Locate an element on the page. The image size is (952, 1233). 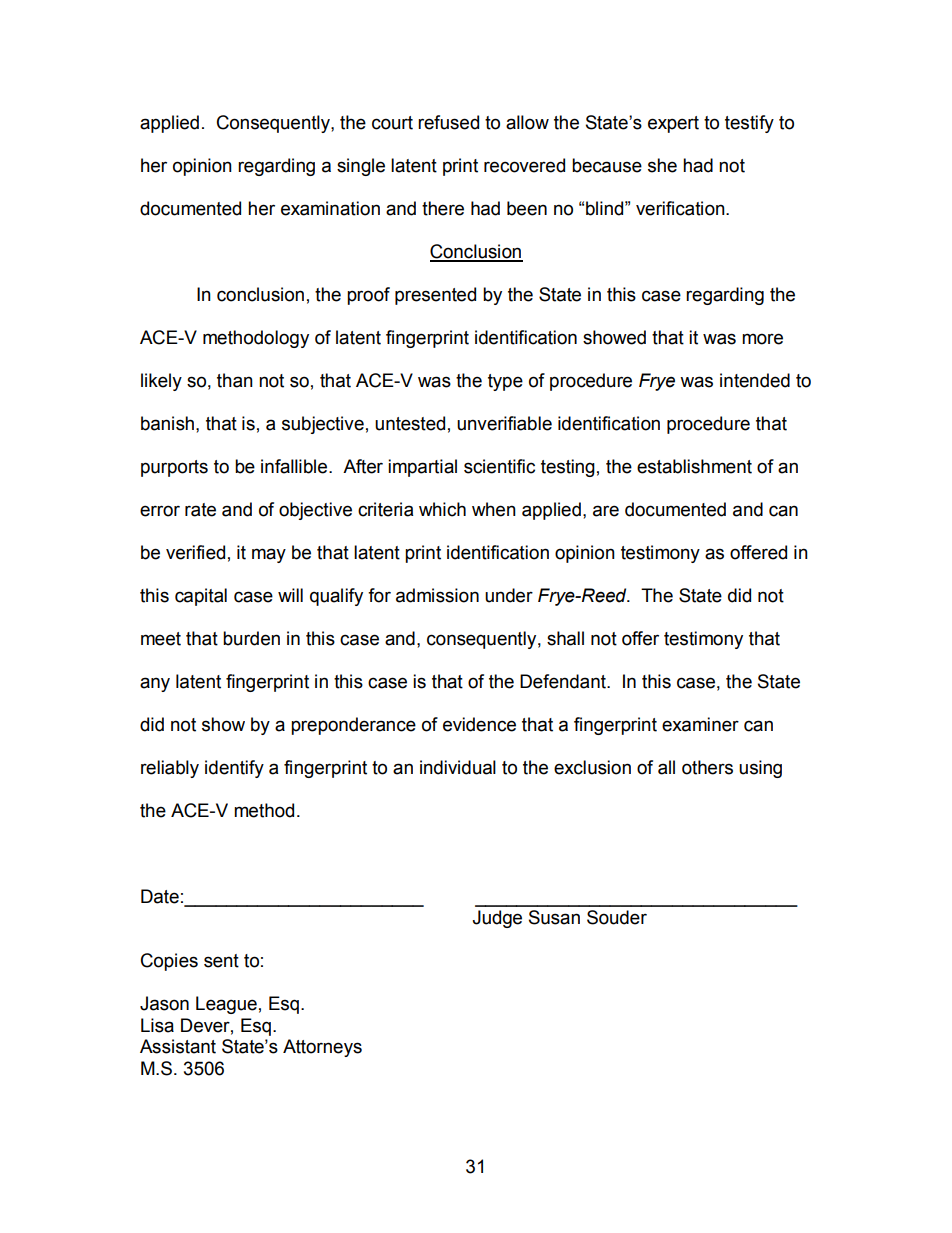
League is located at coordinates (226, 1005).
